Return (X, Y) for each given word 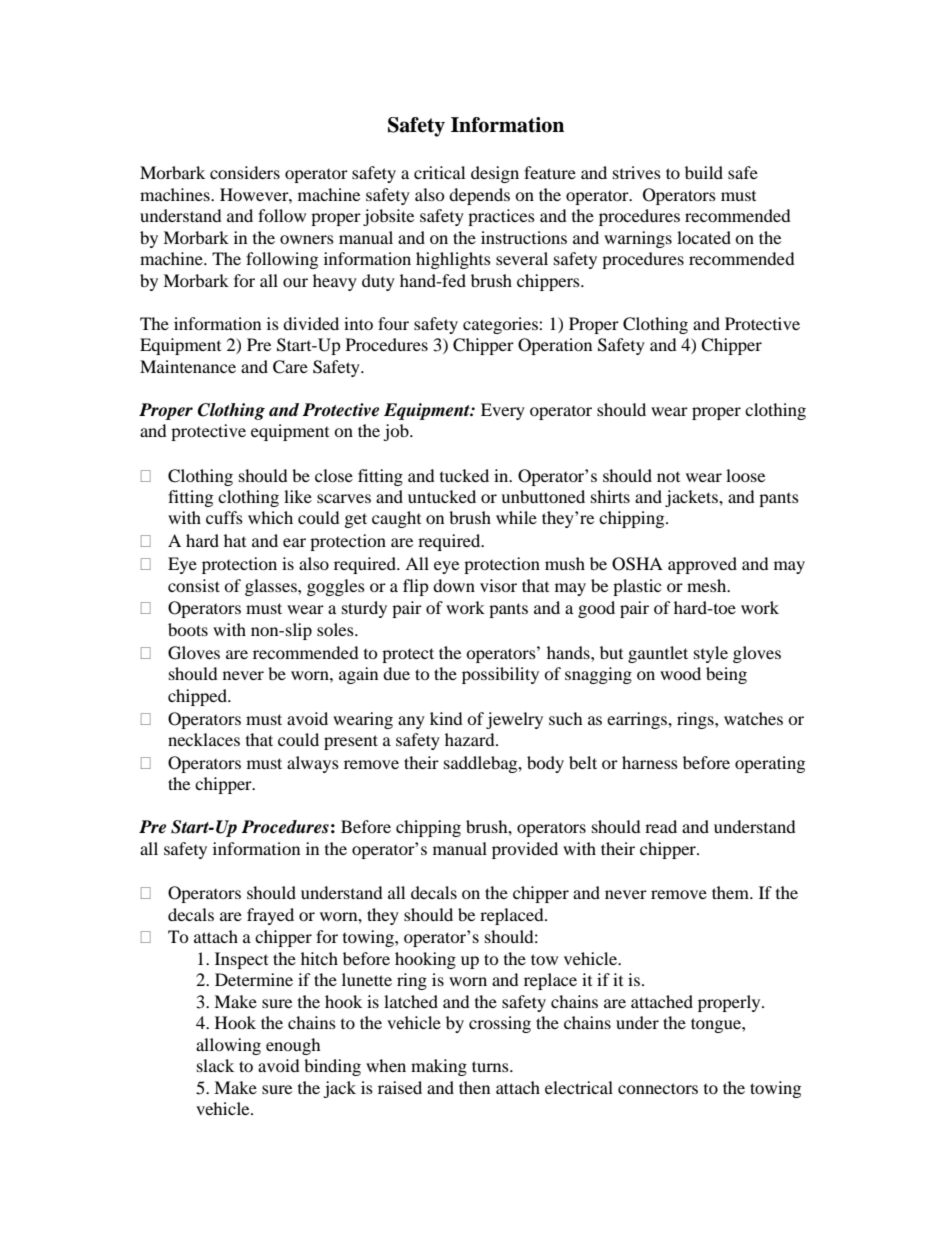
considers (245, 172)
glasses (272, 587)
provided (525, 850)
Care (290, 367)
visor (498, 585)
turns (491, 1066)
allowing (228, 1046)
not (668, 477)
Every (503, 411)
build (704, 172)
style (711, 654)
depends (479, 196)
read (661, 826)
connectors (658, 1088)
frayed (270, 916)
